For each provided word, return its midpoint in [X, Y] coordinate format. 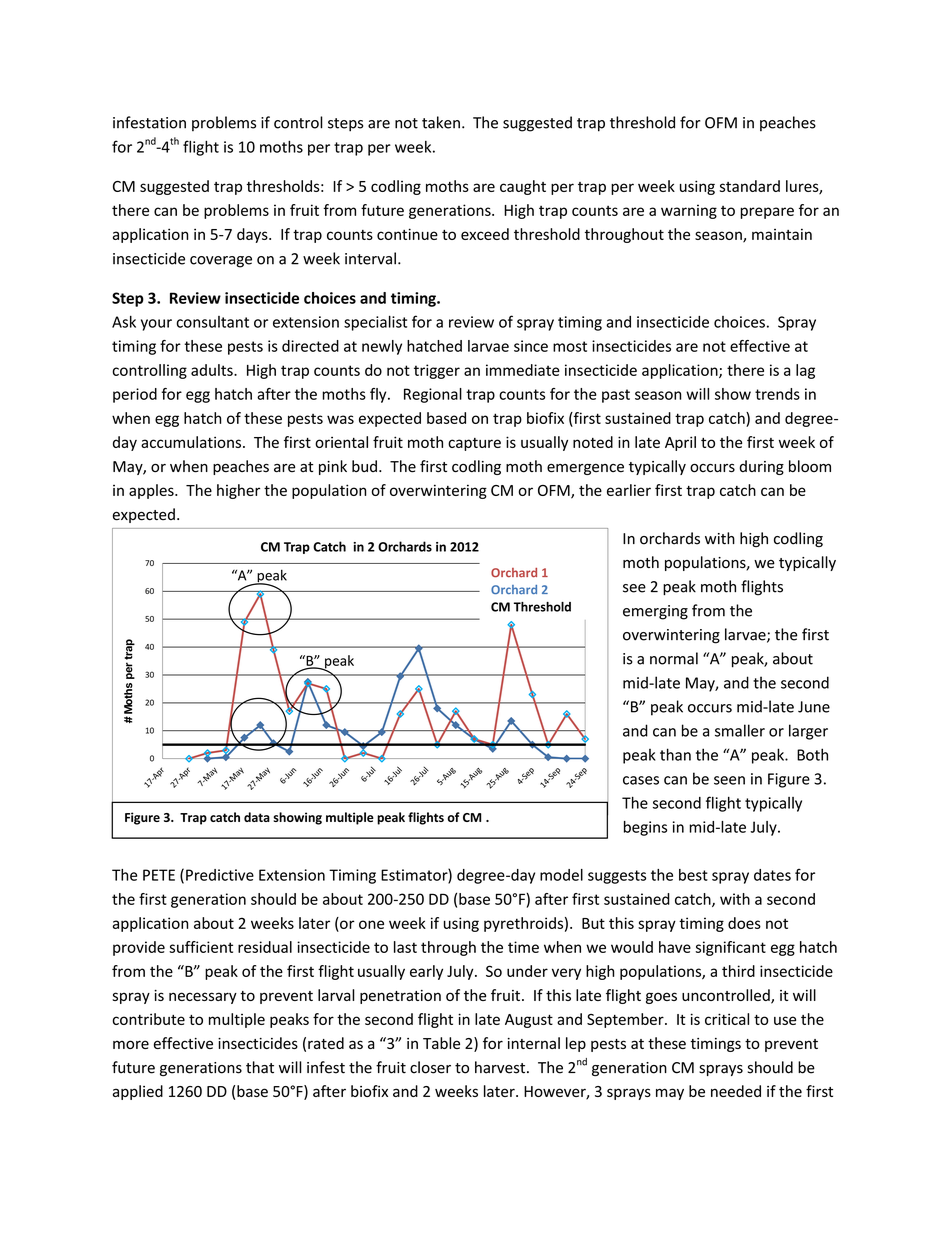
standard [750, 186]
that [260, 1067]
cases [641, 780]
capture [474, 444]
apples [152, 491]
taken [441, 122]
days [253, 235]
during [761, 467]
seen [729, 780]
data [257, 817]
